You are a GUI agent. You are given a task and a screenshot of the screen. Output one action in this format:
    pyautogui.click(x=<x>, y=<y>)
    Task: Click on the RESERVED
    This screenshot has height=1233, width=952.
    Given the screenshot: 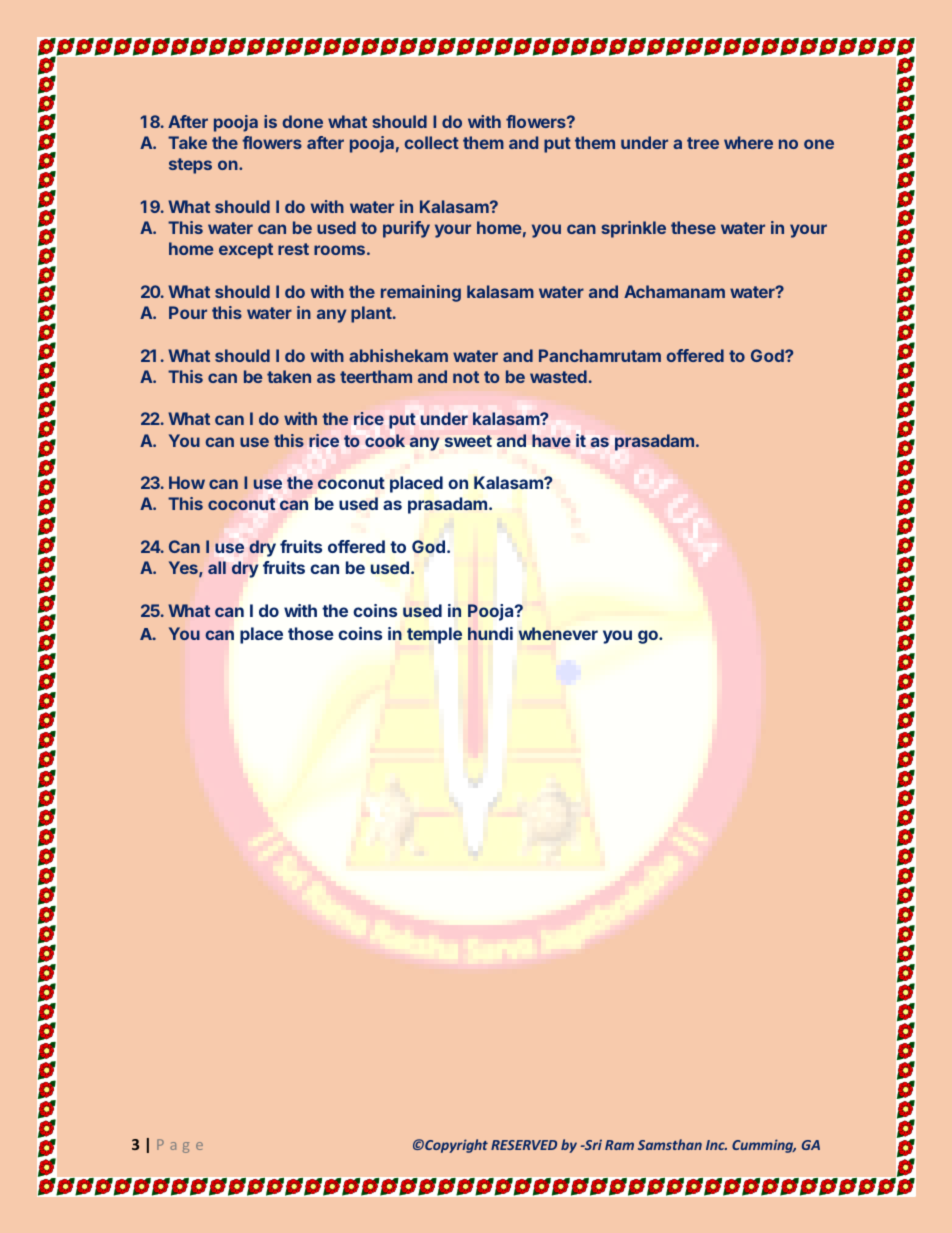 What is the action you would take?
    pyautogui.click(x=524, y=1145)
